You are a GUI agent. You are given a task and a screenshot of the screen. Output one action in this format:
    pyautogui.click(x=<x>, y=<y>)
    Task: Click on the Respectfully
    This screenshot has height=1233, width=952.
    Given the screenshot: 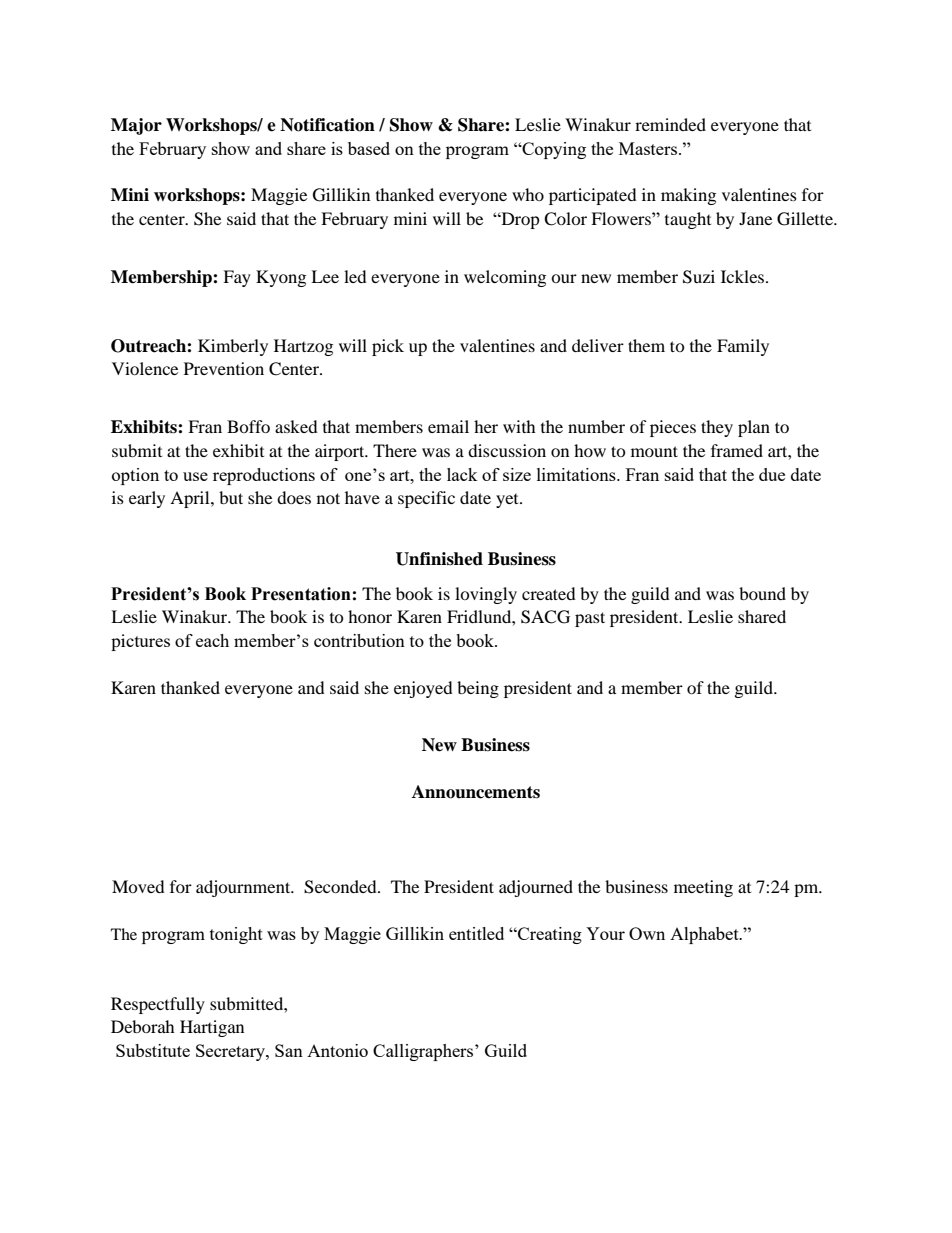 What is the action you would take?
    pyautogui.click(x=158, y=1005)
